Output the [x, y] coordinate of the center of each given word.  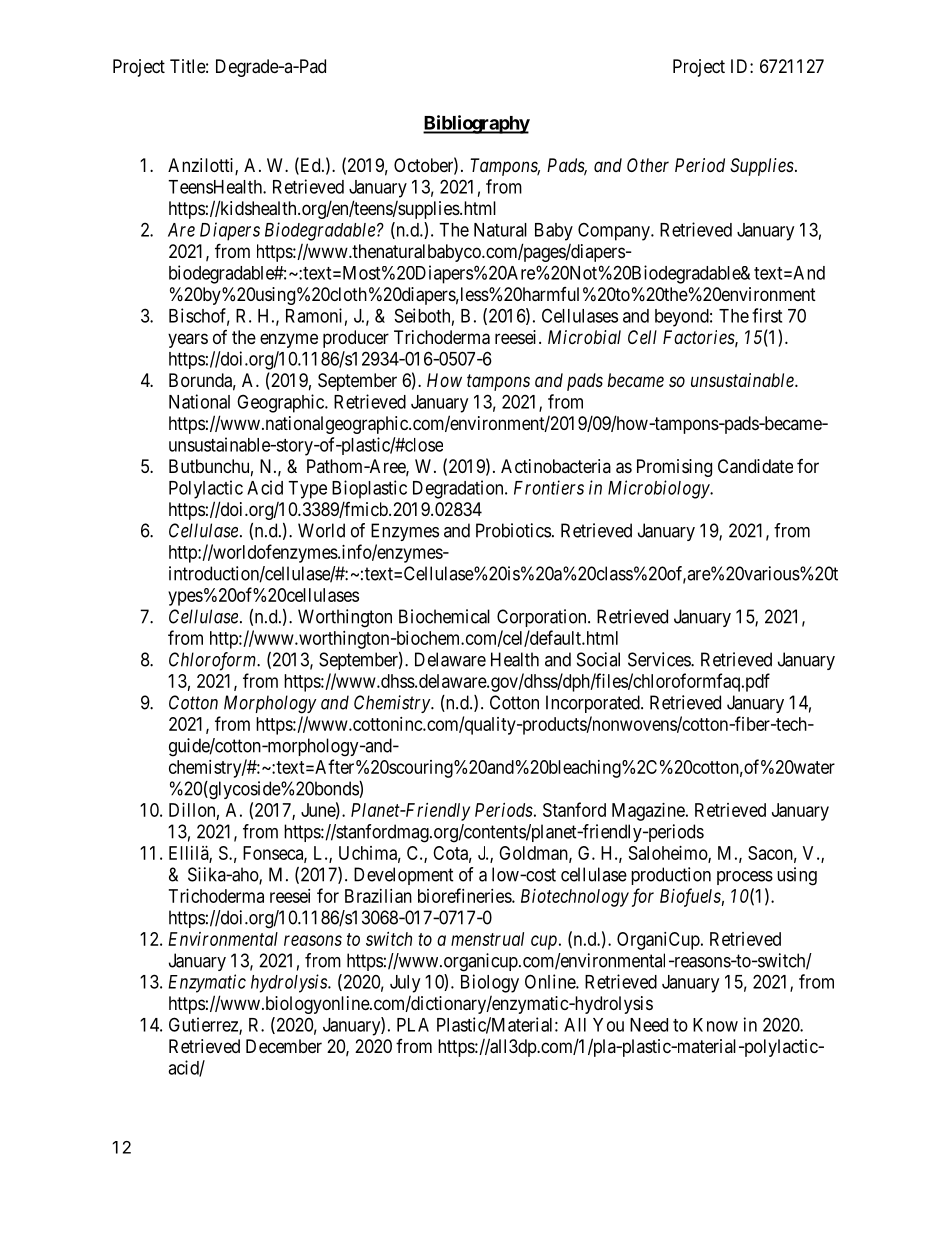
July [405, 984]
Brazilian [378, 896]
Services [660, 659]
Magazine [648, 812]
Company [615, 231]
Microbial [584, 337]
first [767, 315]
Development [404, 876]
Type [307, 490]
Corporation [543, 618]
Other [648, 165]
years [188, 340]
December [284, 1046]
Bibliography [476, 124]
